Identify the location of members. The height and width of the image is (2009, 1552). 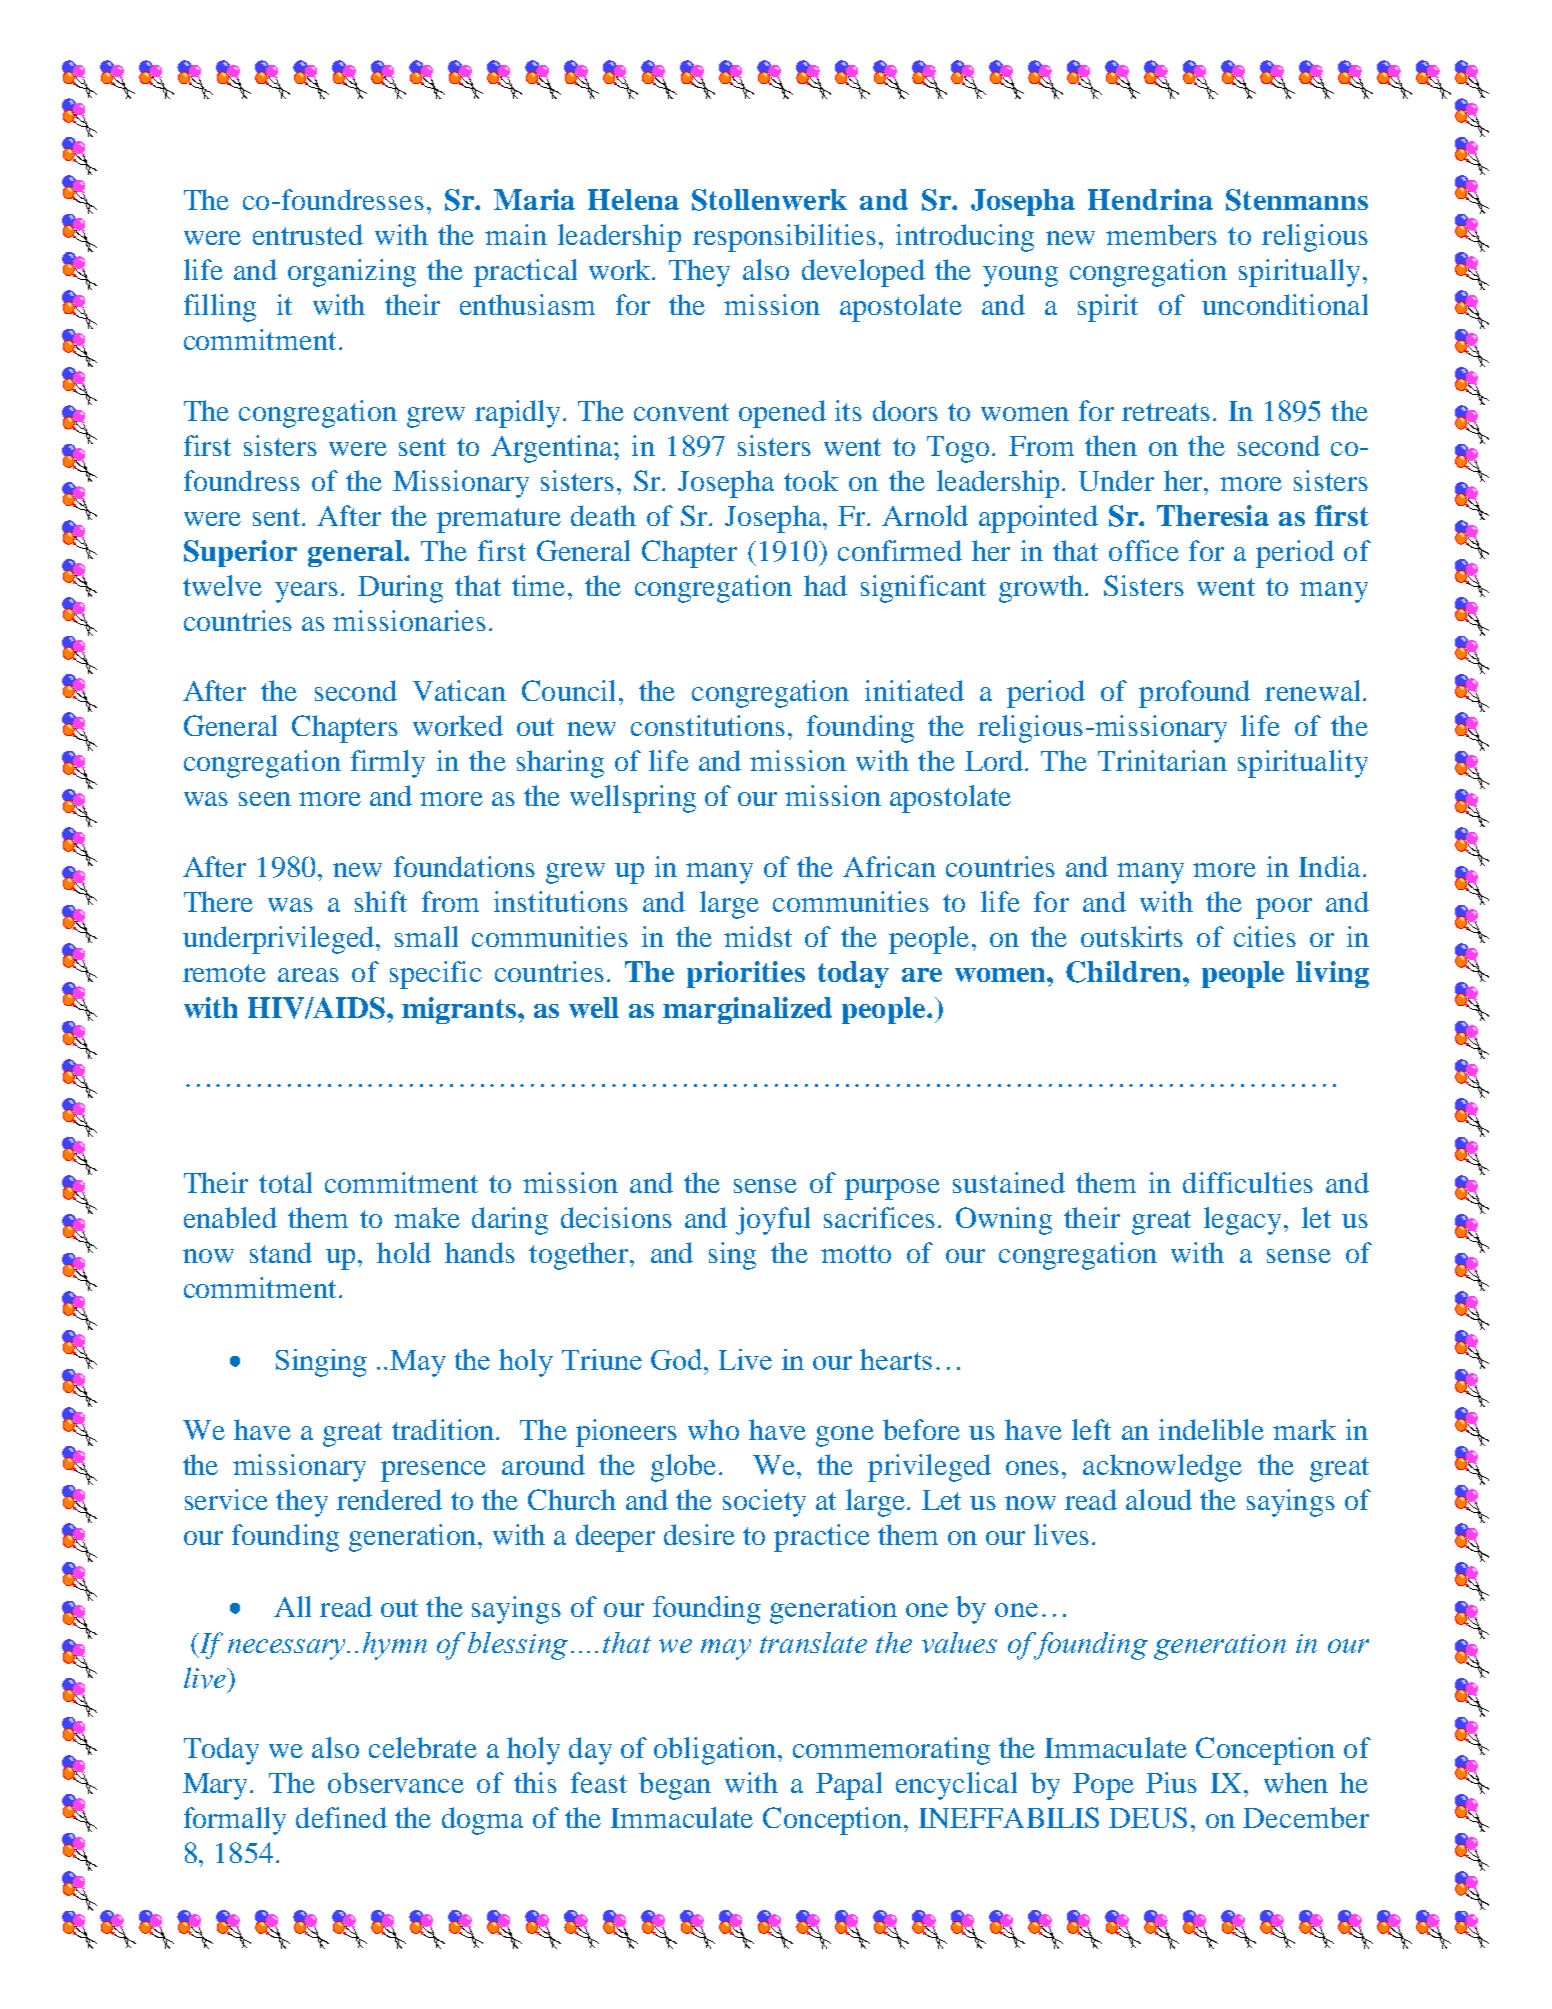
(1161, 234).
